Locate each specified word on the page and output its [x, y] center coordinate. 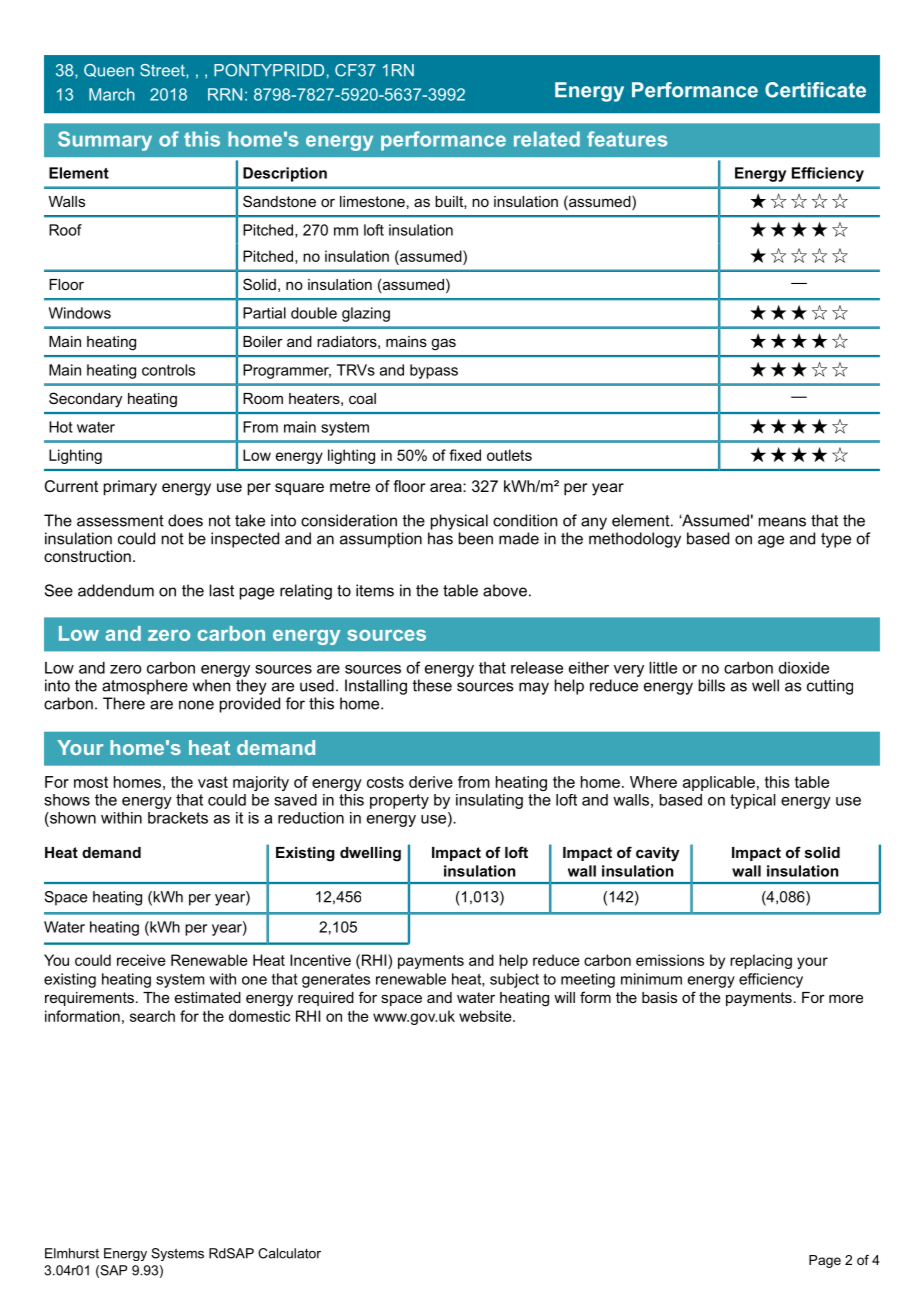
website [486, 1016]
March [112, 94]
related [547, 139]
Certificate [815, 90]
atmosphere [145, 687]
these [432, 685]
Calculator [289, 1253]
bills [712, 685]
